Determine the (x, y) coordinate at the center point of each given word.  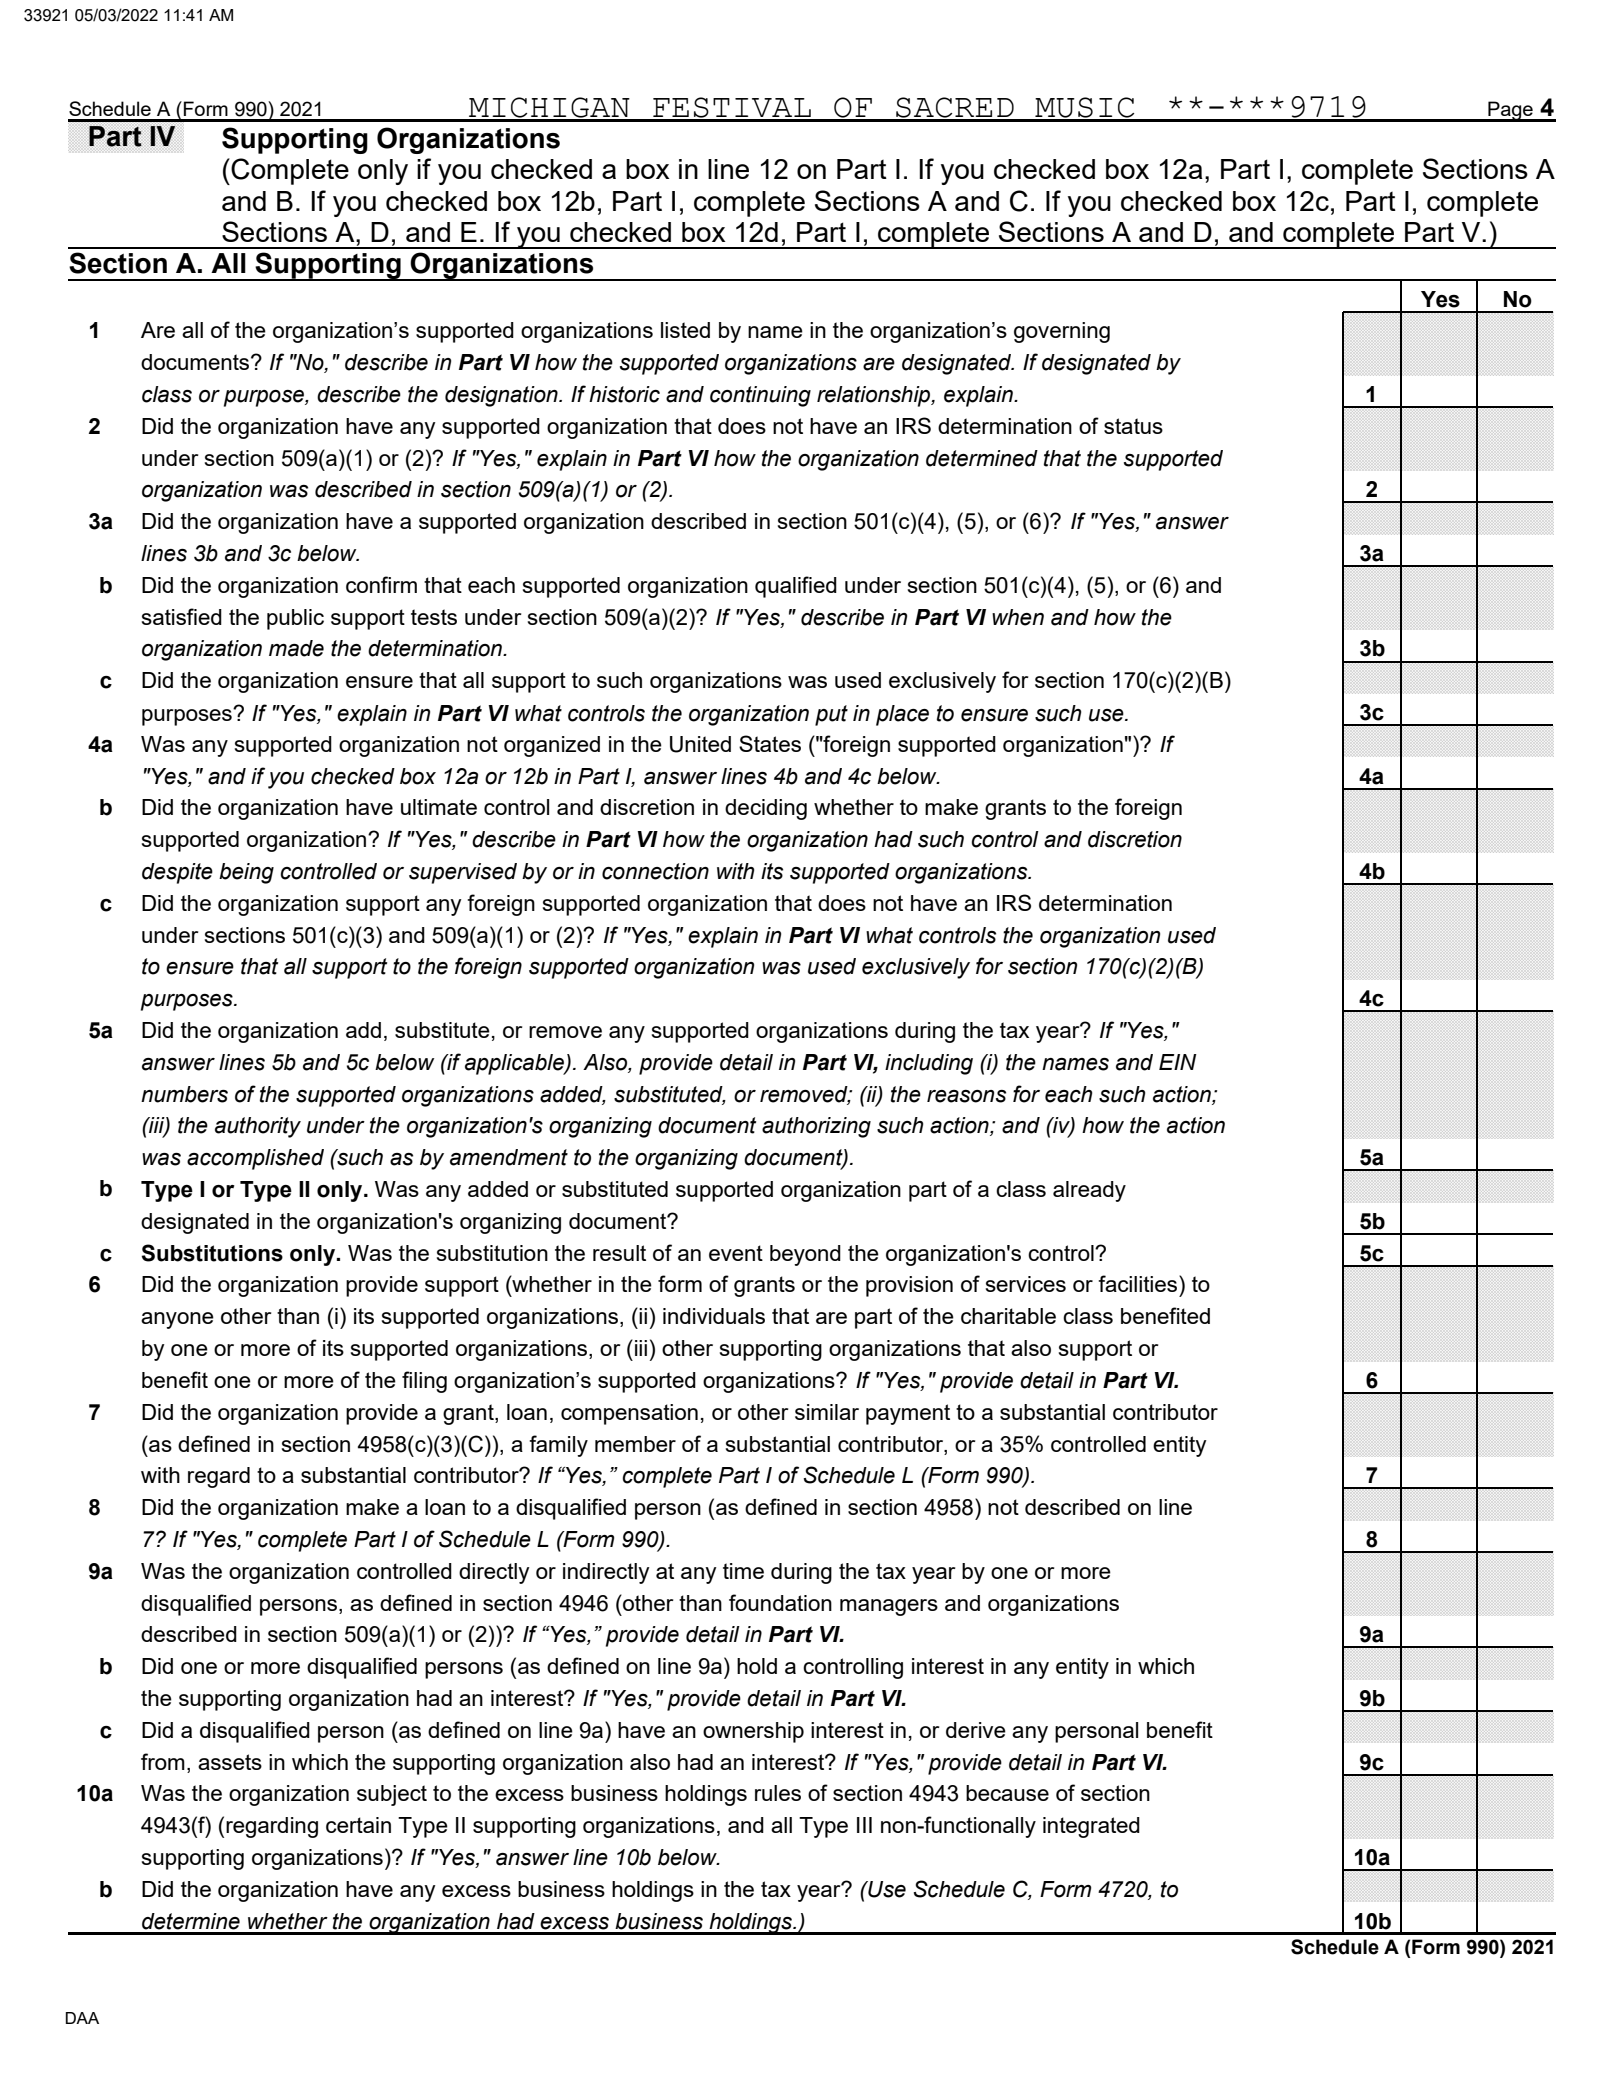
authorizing (816, 1127)
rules (778, 1793)
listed (685, 330)
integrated (1091, 1827)
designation (502, 396)
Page (1510, 111)
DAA (82, 2018)
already (1089, 1191)
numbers (184, 1094)
